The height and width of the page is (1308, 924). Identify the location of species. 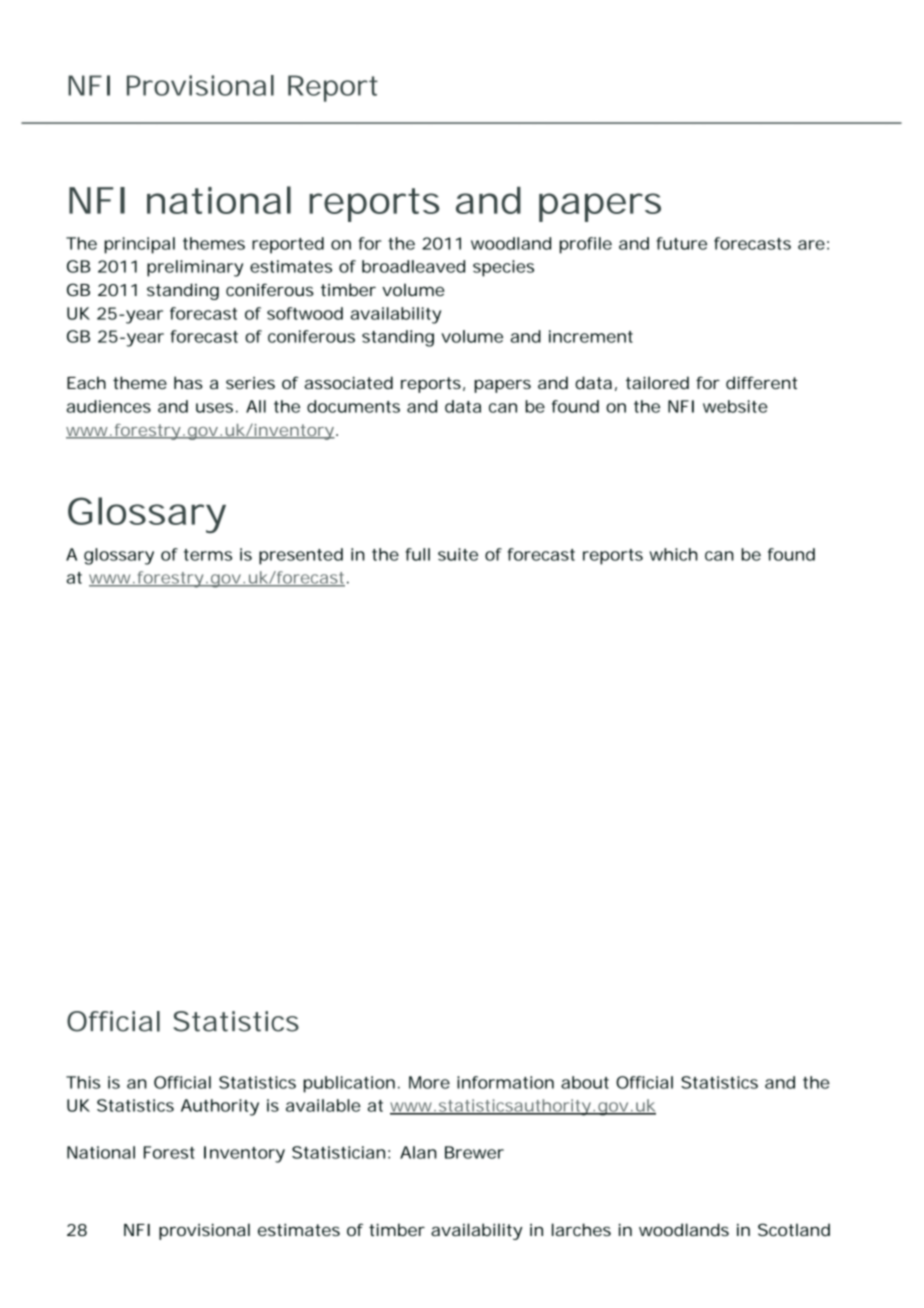
(503, 268).
